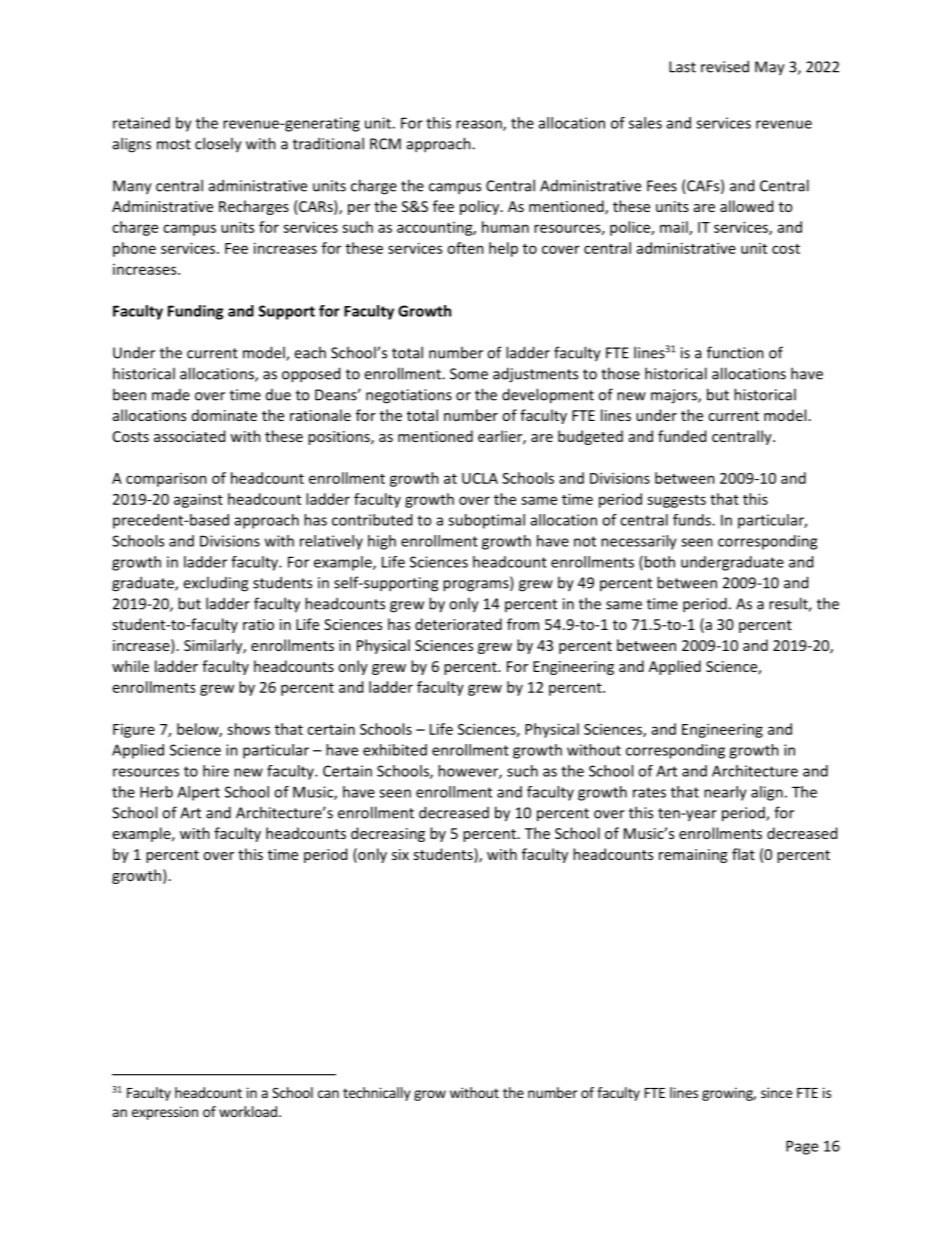 The height and width of the document is (1233, 952). I want to click on technically, so click(377, 1094).
